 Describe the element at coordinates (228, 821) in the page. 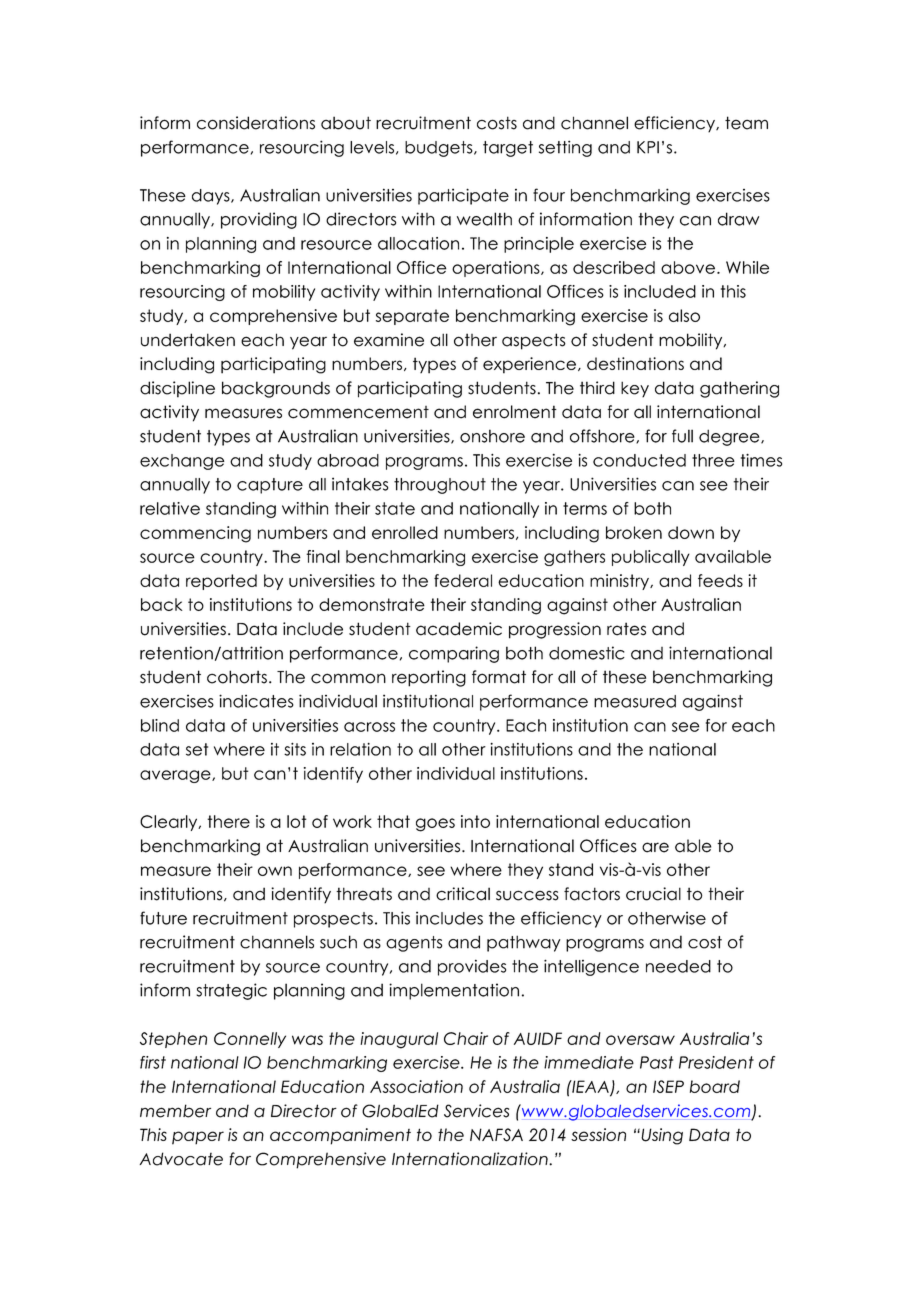

I see `there` at that location.
